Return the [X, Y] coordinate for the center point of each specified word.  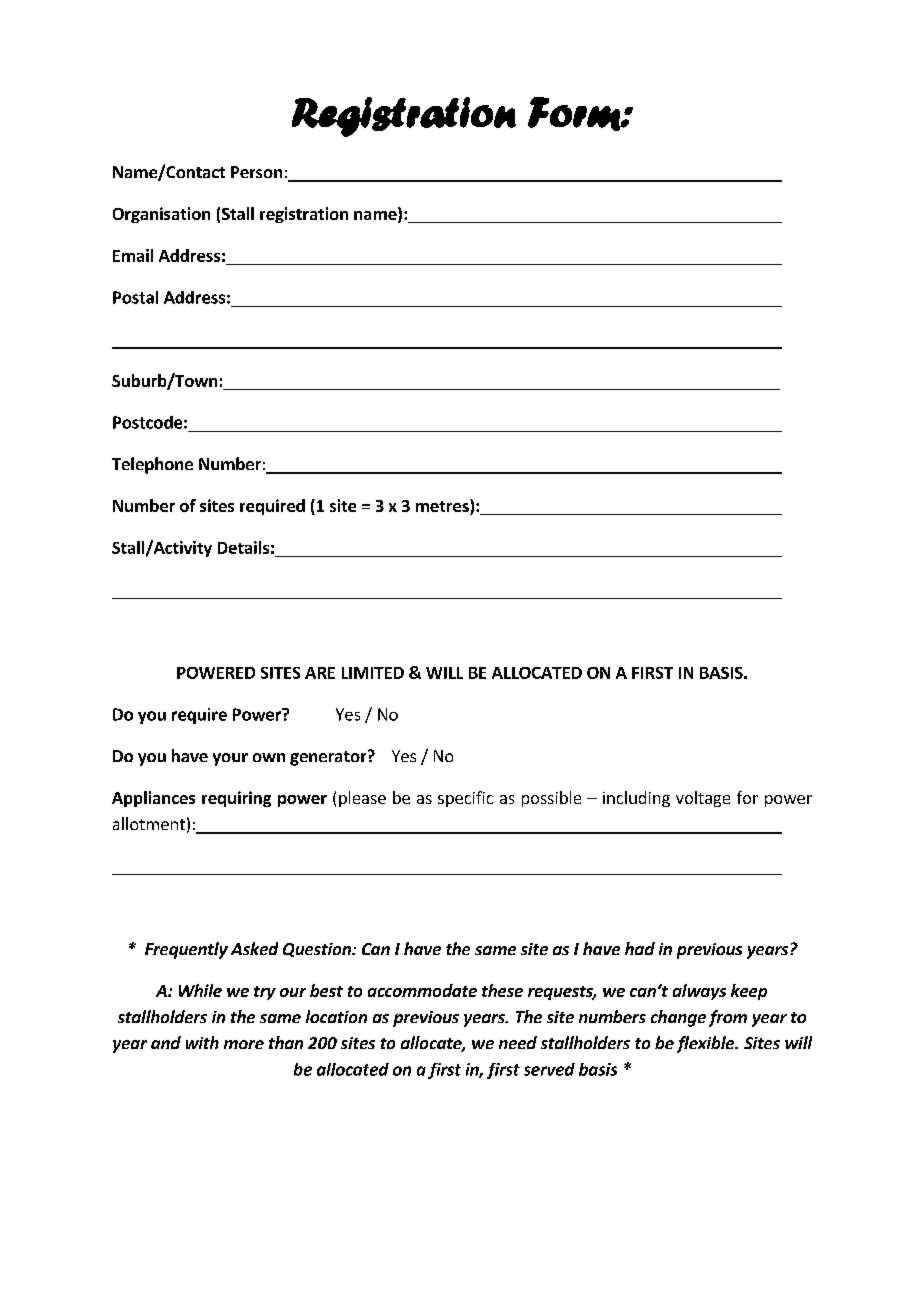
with [202, 1042]
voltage [703, 799]
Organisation [161, 215]
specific [465, 799]
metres [443, 507]
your [230, 759]
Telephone [152, 465]
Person [256, 172]
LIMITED [373, 673]
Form [575, 114]
